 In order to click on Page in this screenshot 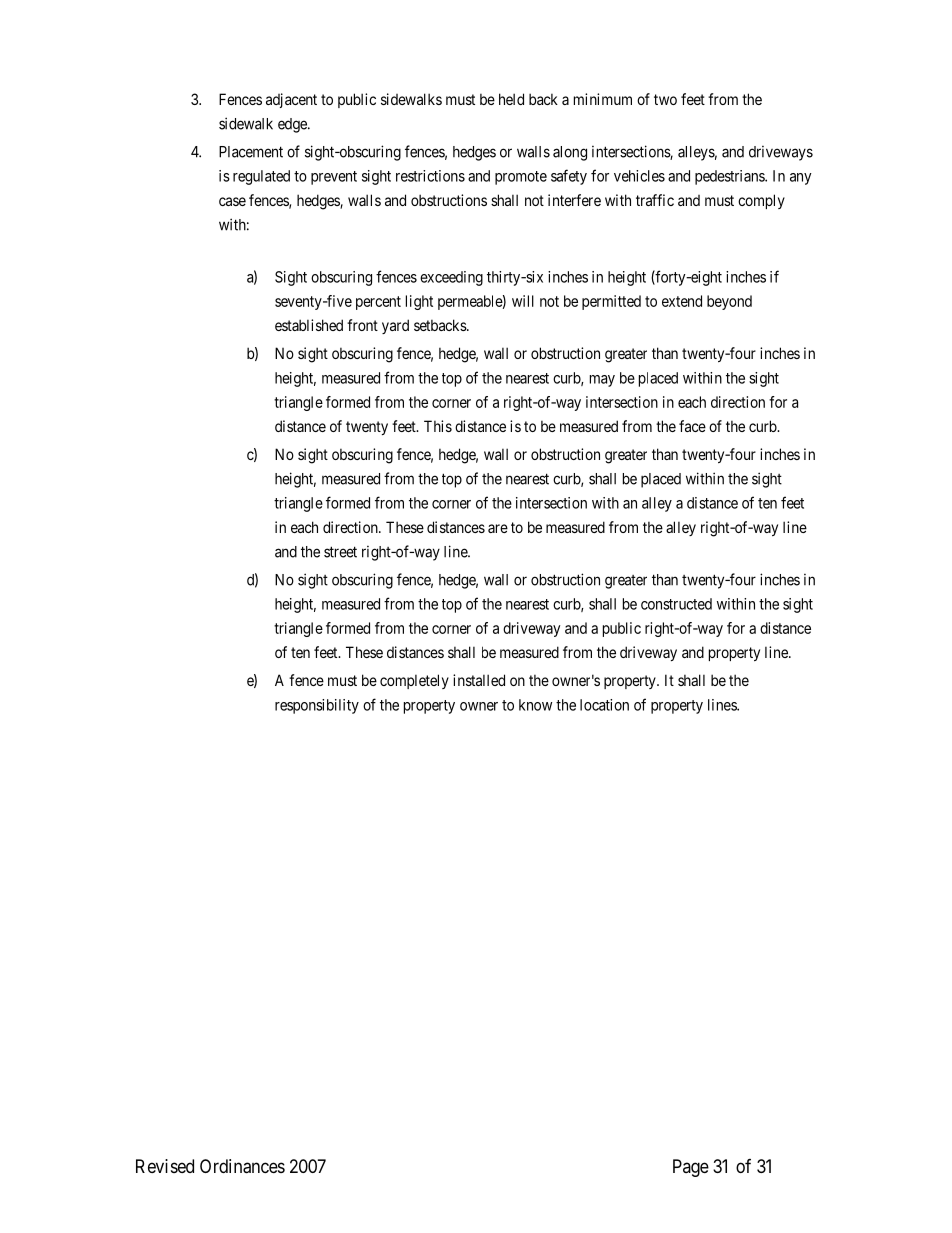, I will do `click(691, 1168)`.
